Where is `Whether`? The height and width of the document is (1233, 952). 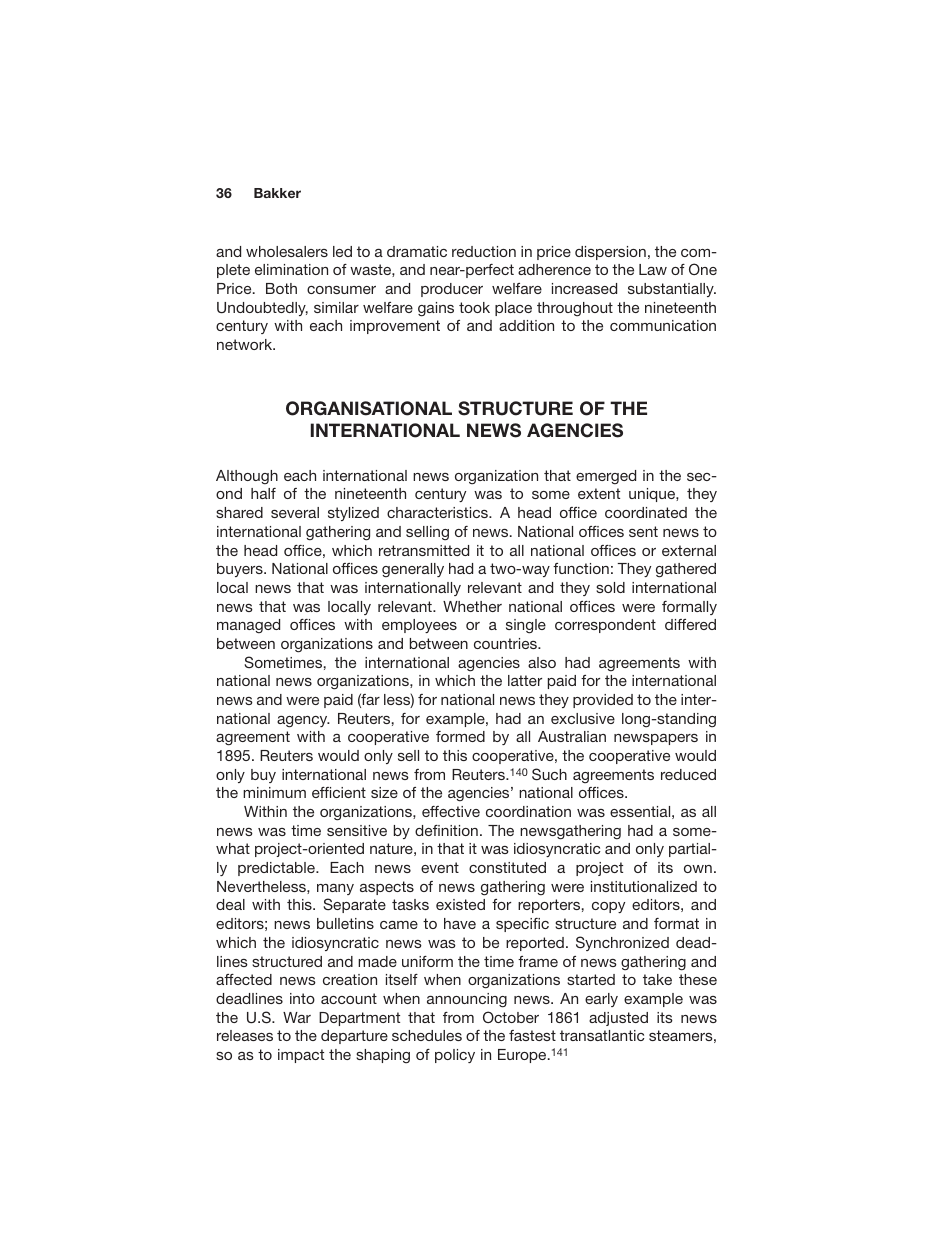 Whether is located at coordinates (472, 606).
